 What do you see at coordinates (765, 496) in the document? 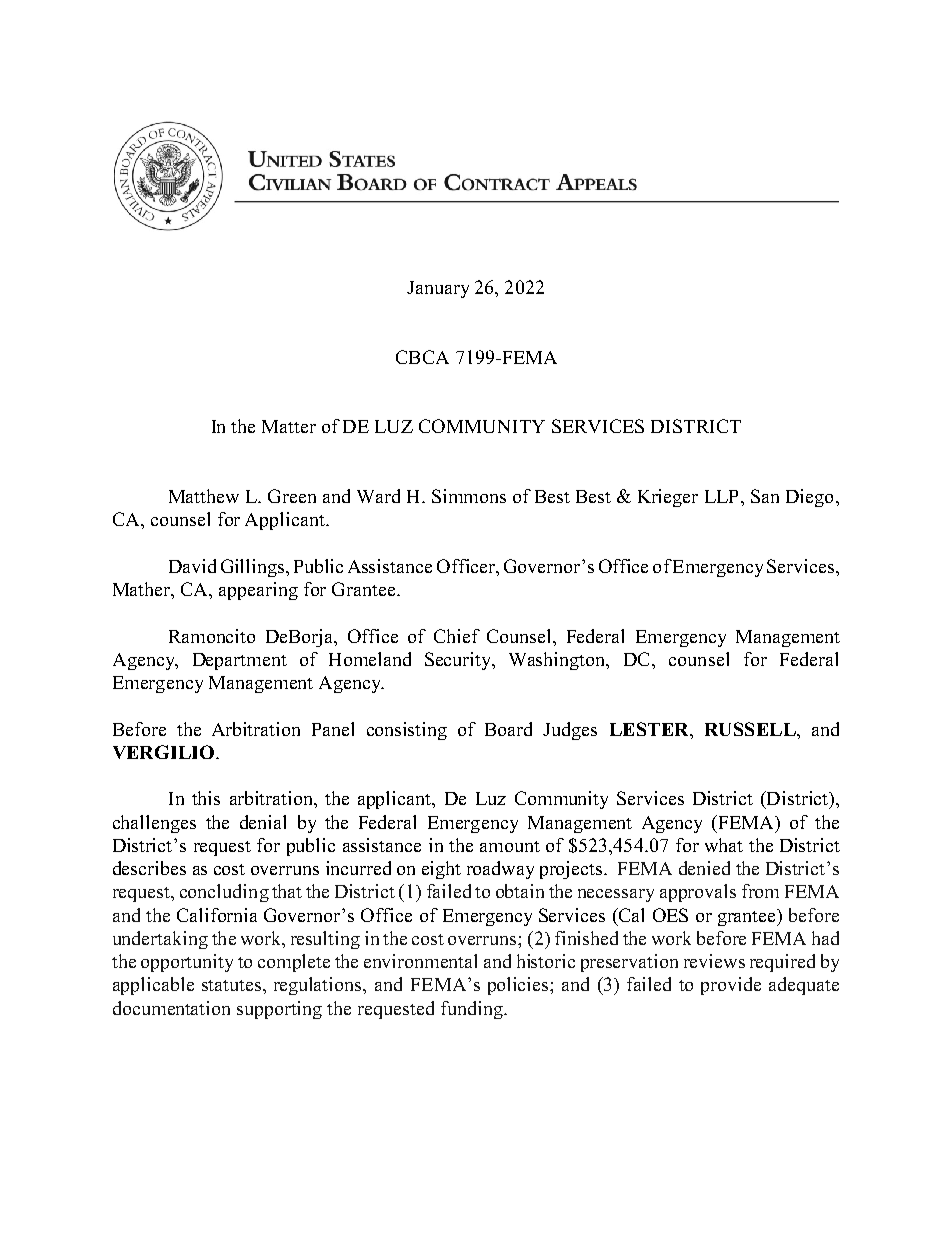
I see `San` at bounding box center [765, 496].
